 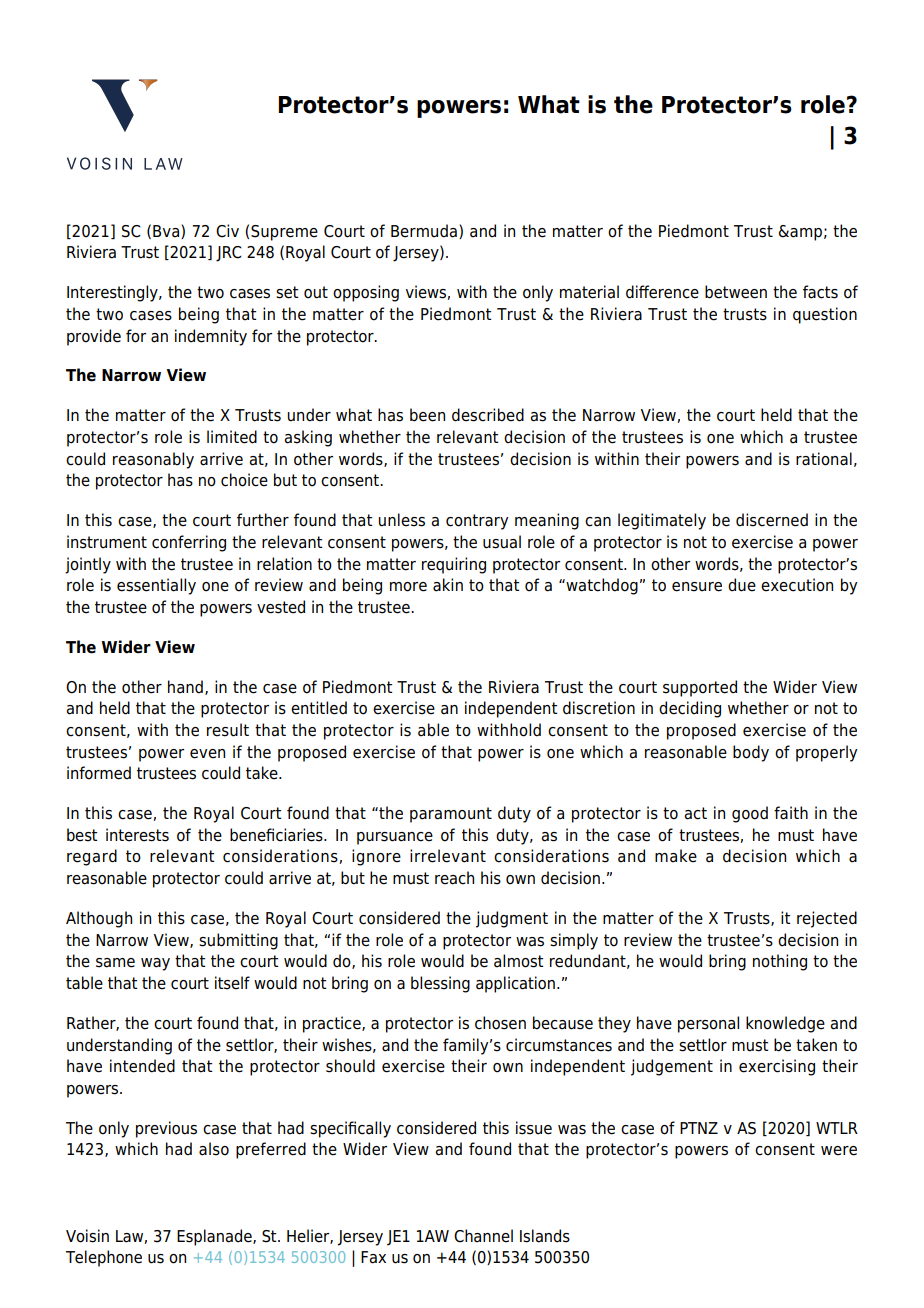 I want to click on body, so click(x=751, y=753).
